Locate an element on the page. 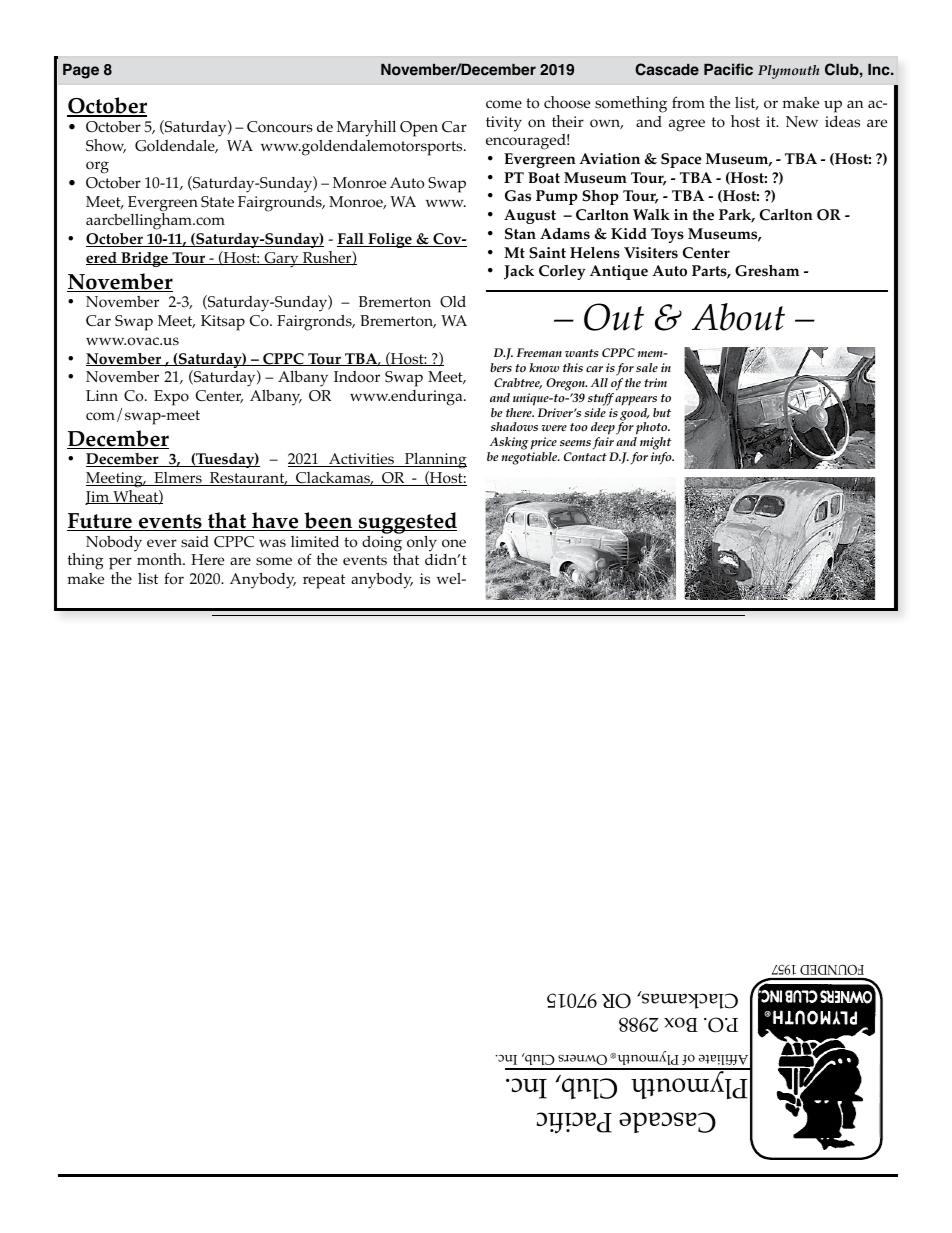  from is located at coordinates (688, 102).
